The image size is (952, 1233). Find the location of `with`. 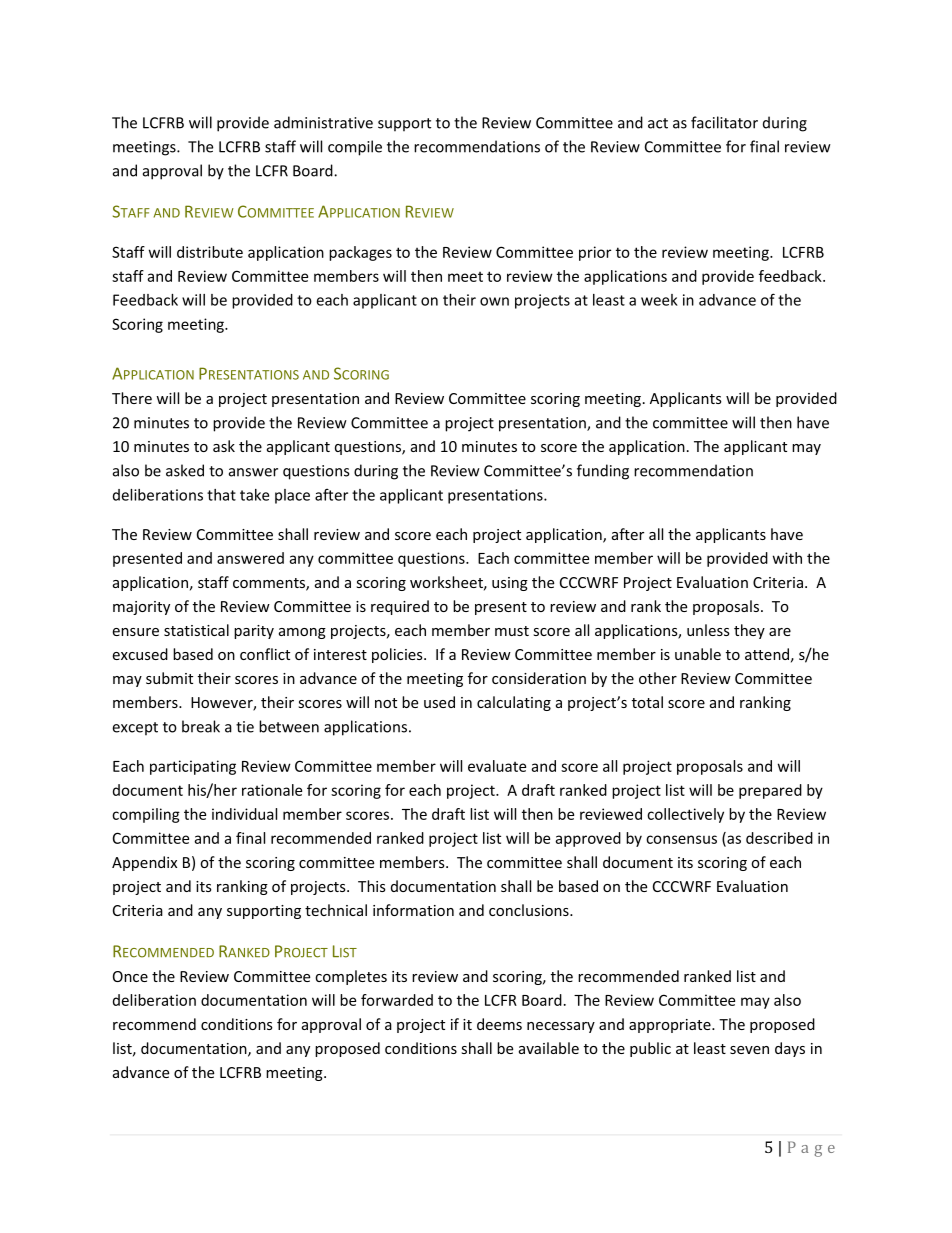

with is located at coordinates (787, 558).
